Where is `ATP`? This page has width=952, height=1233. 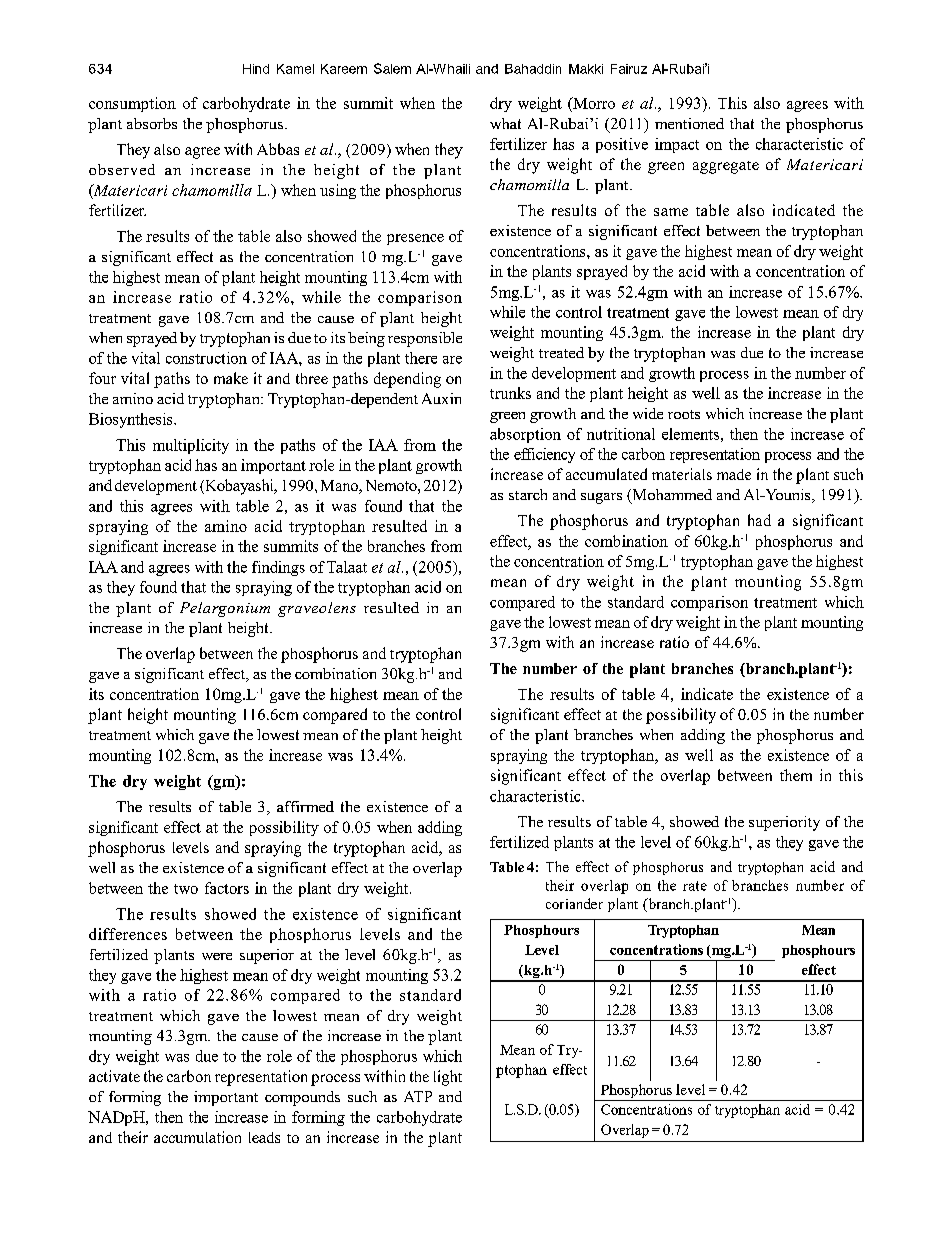
ATP is located at coordinates (418, 1096).
